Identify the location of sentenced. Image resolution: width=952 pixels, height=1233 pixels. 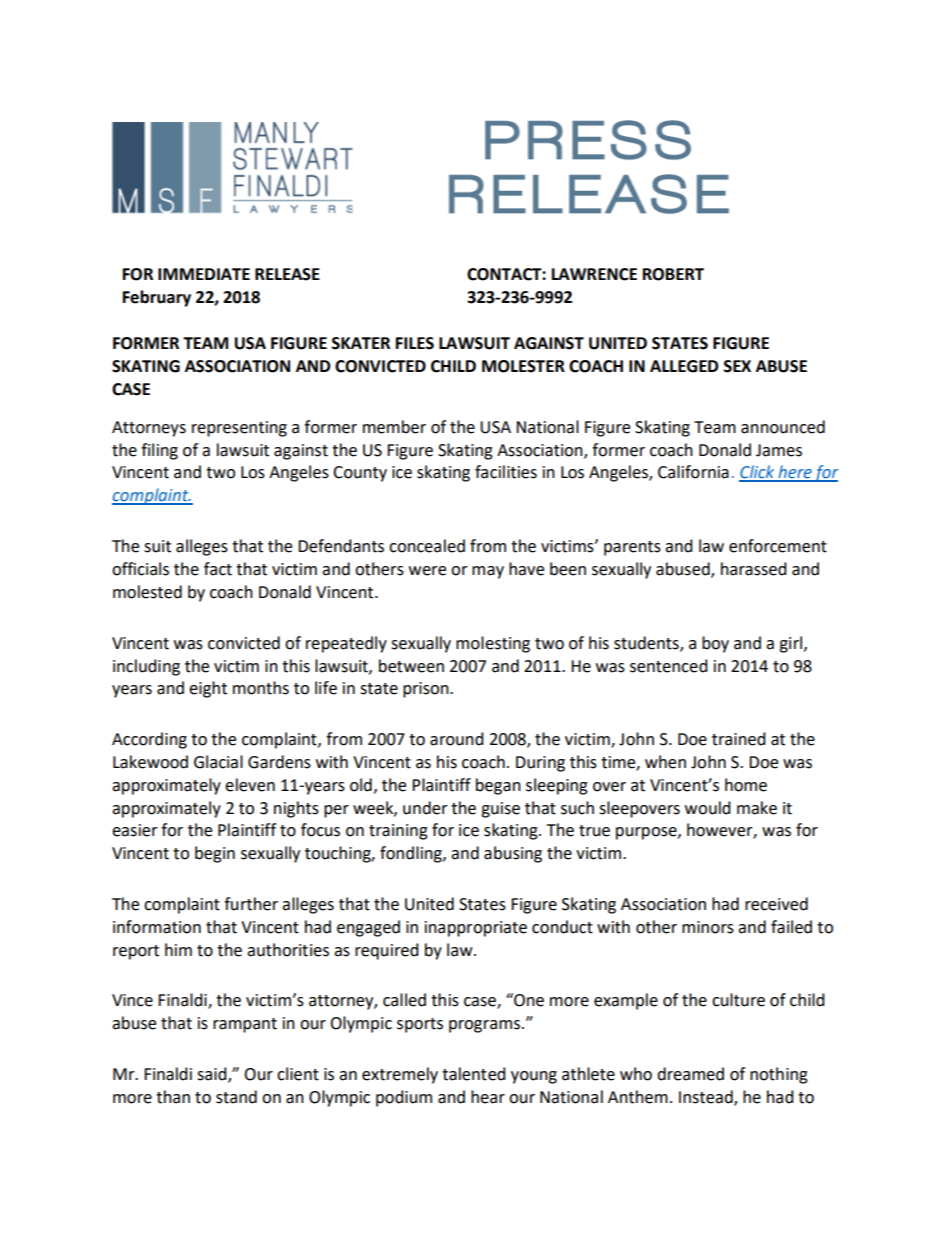
(669, 666).
